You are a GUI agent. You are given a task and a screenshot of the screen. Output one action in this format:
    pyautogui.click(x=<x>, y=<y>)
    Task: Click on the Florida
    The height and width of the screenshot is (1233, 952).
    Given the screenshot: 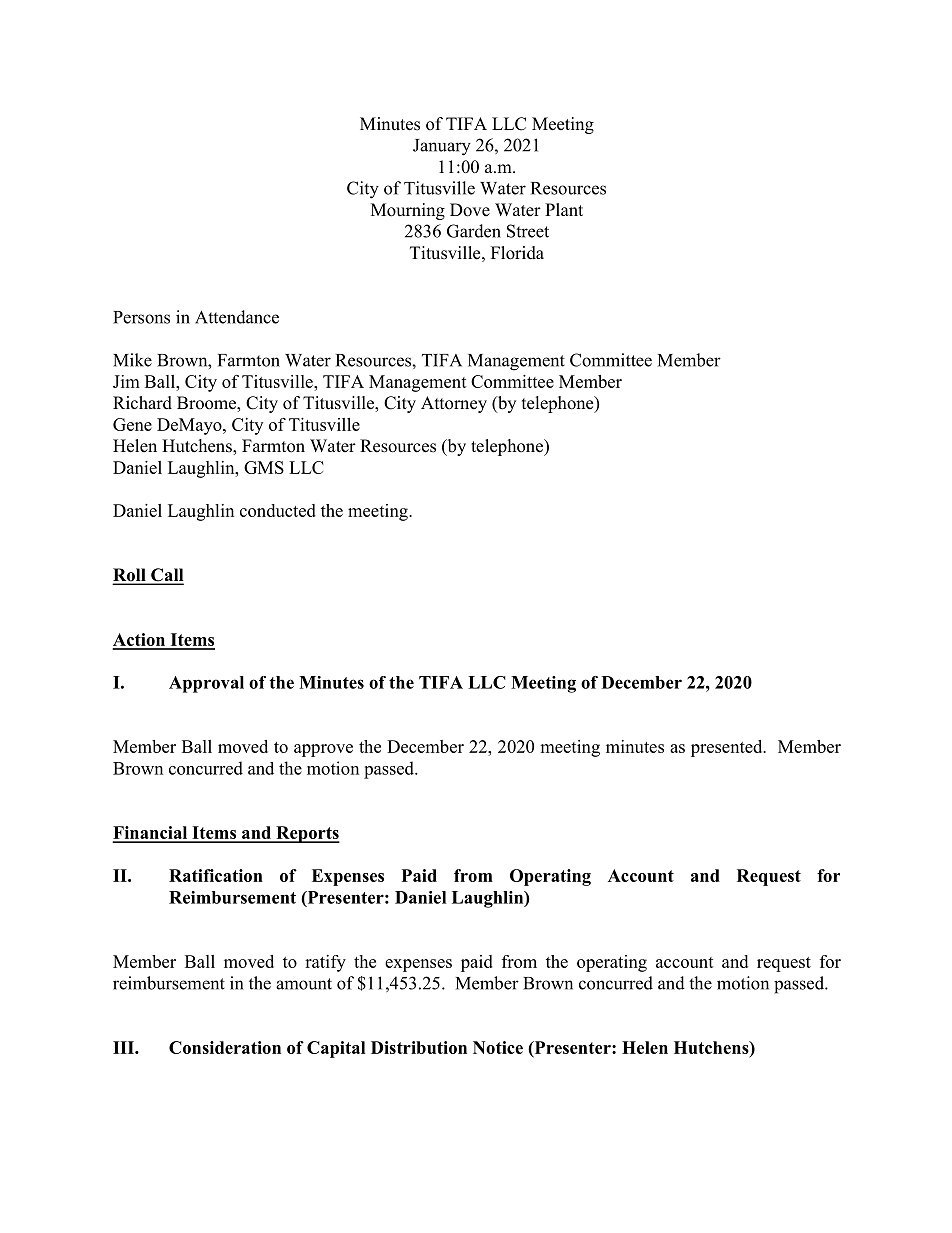 What is the action you would take?
    pyautogui.click(x=517, y=253)
